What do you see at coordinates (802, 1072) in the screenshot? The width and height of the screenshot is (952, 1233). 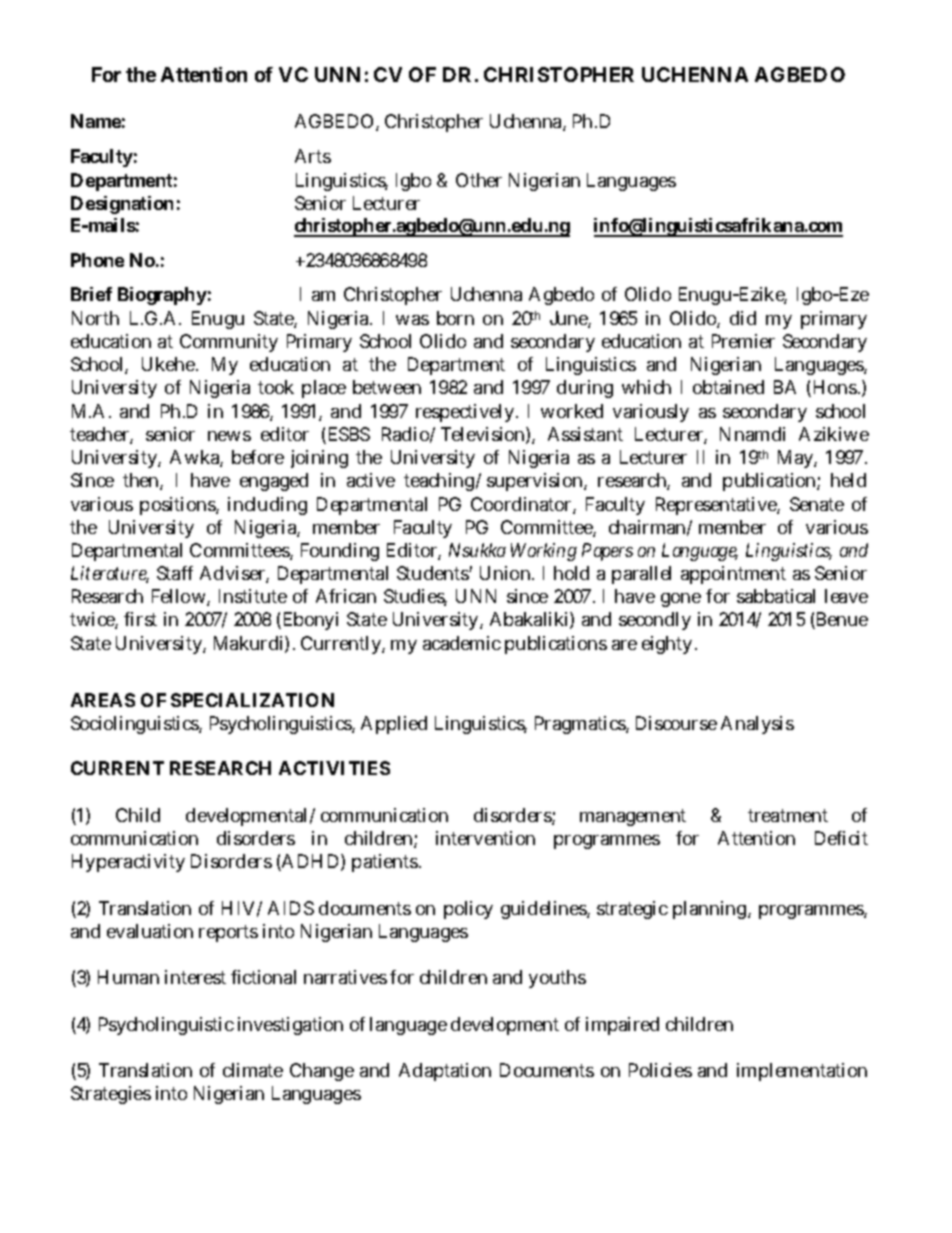 I see `implementation` at bounding box center [802, 1072].
